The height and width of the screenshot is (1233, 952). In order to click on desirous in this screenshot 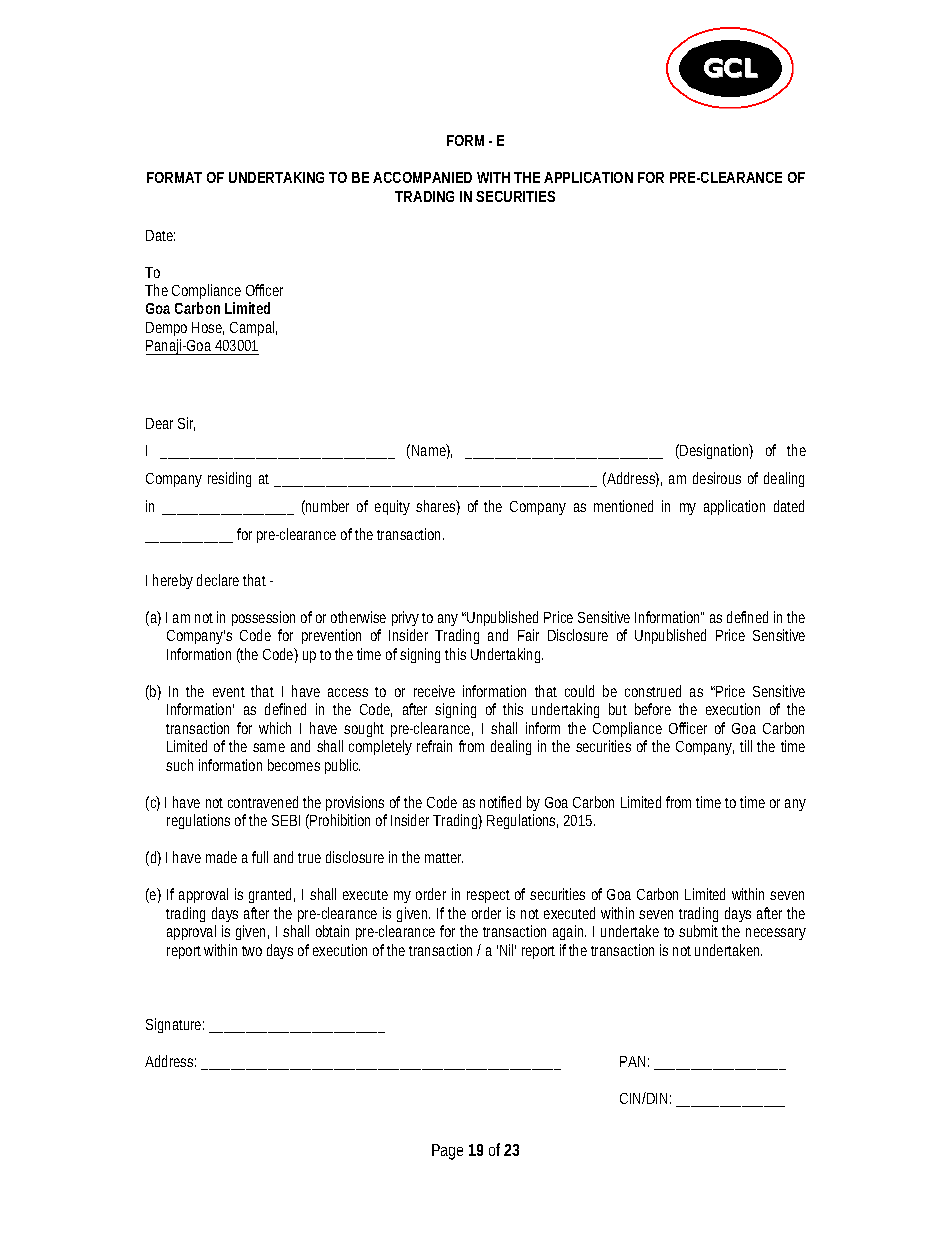, I will do `click(717, 478)`.
